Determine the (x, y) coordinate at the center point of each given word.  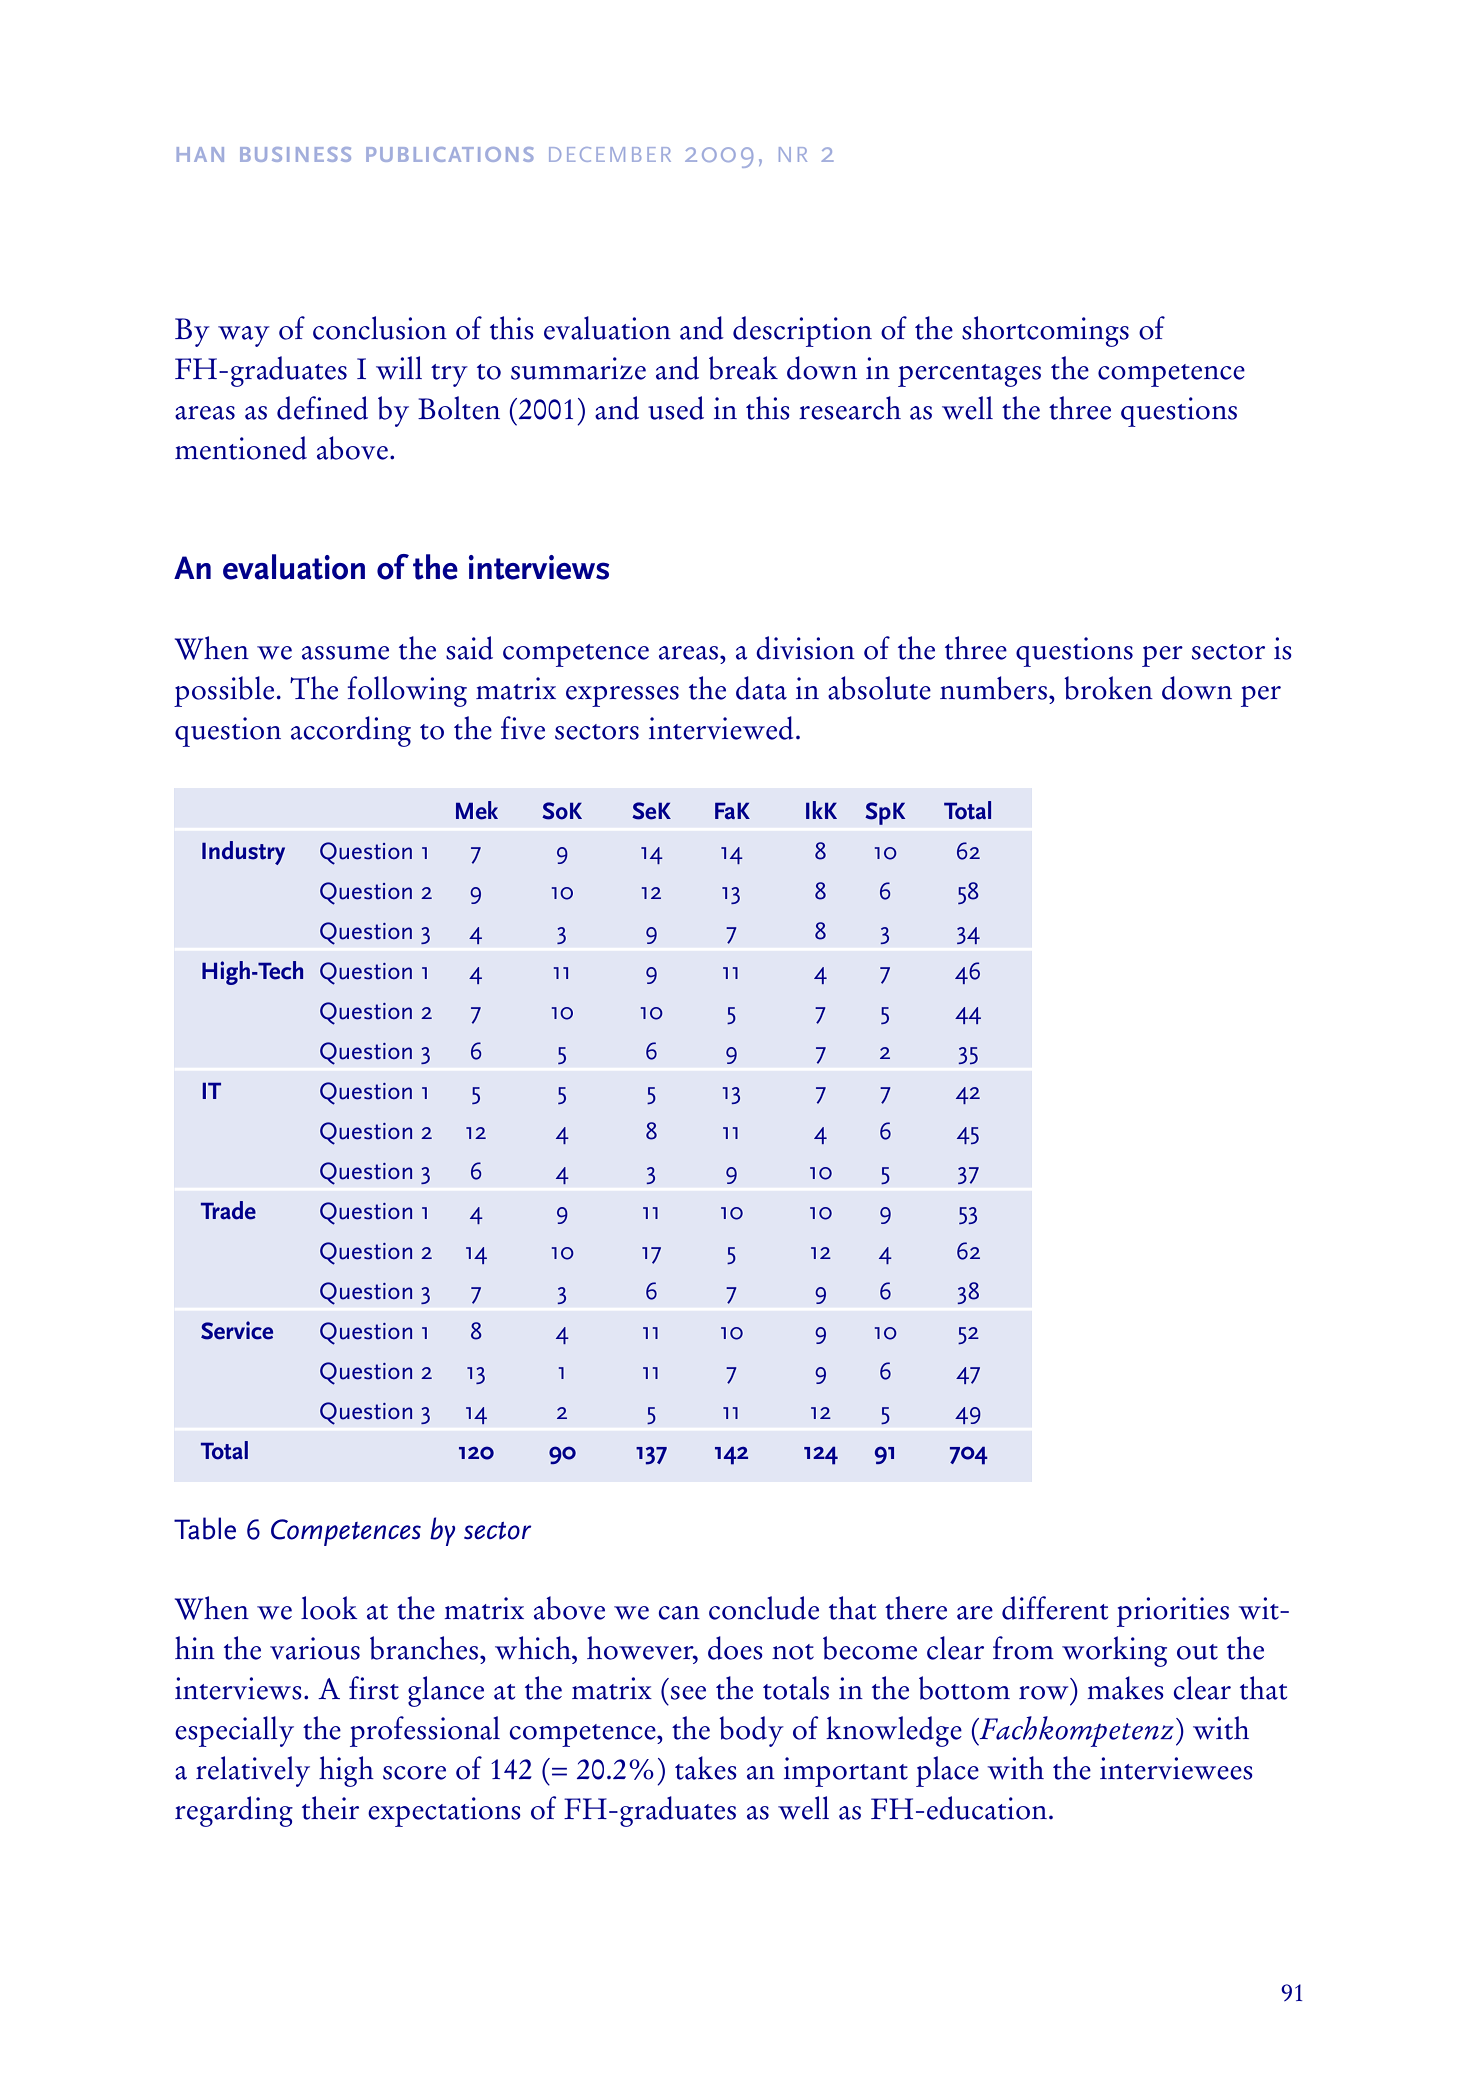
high (346, 1771)
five (523, 728)
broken (1108, 688)
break (743, 368)
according (351, 731)
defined (322, 408)
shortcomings (1045, 331)
